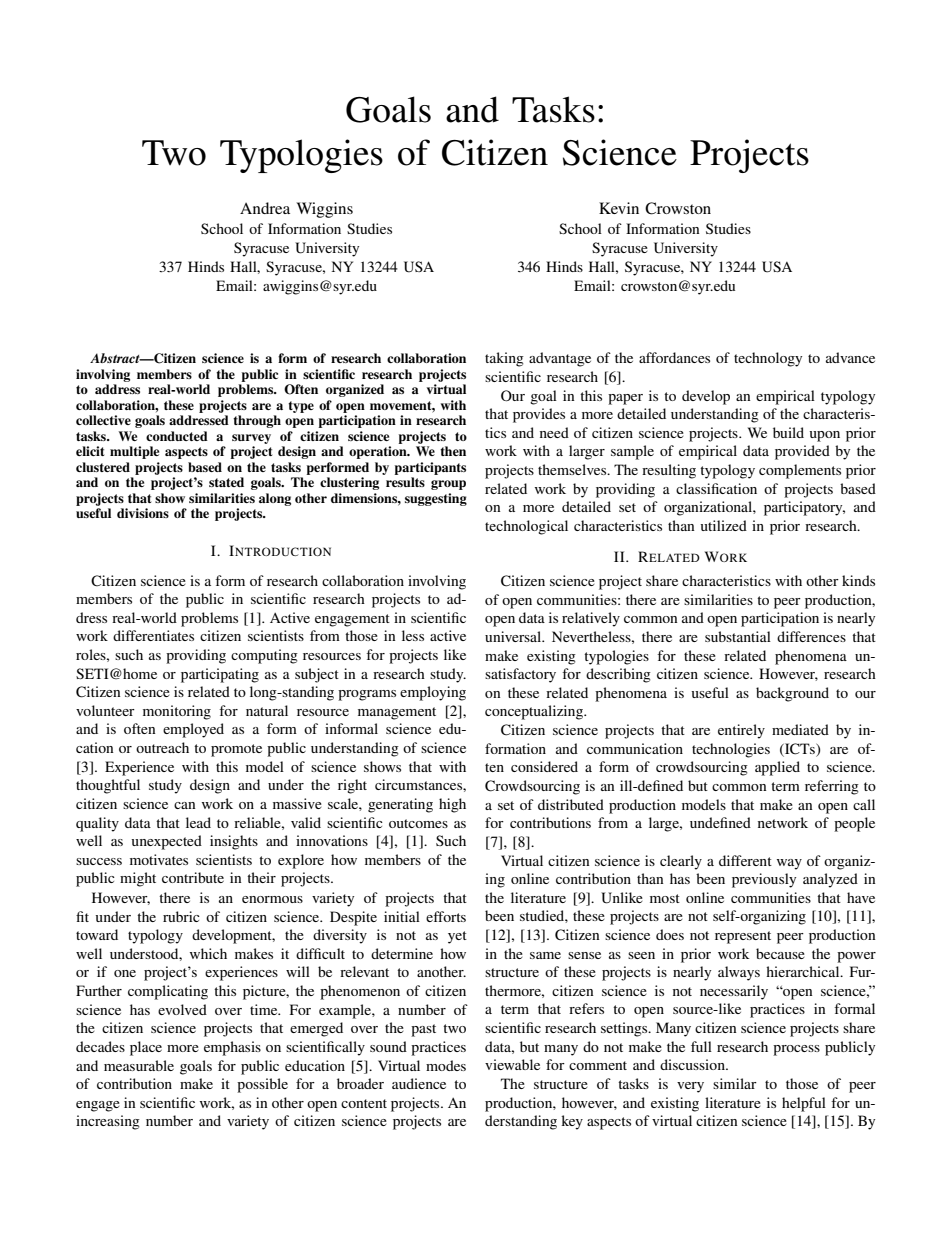 The height and width of the screenshot is (1233, 952). What do you see at coordinates (768, 359) in the screenshot?
I see `technology` at bounding box center [768, 359].
